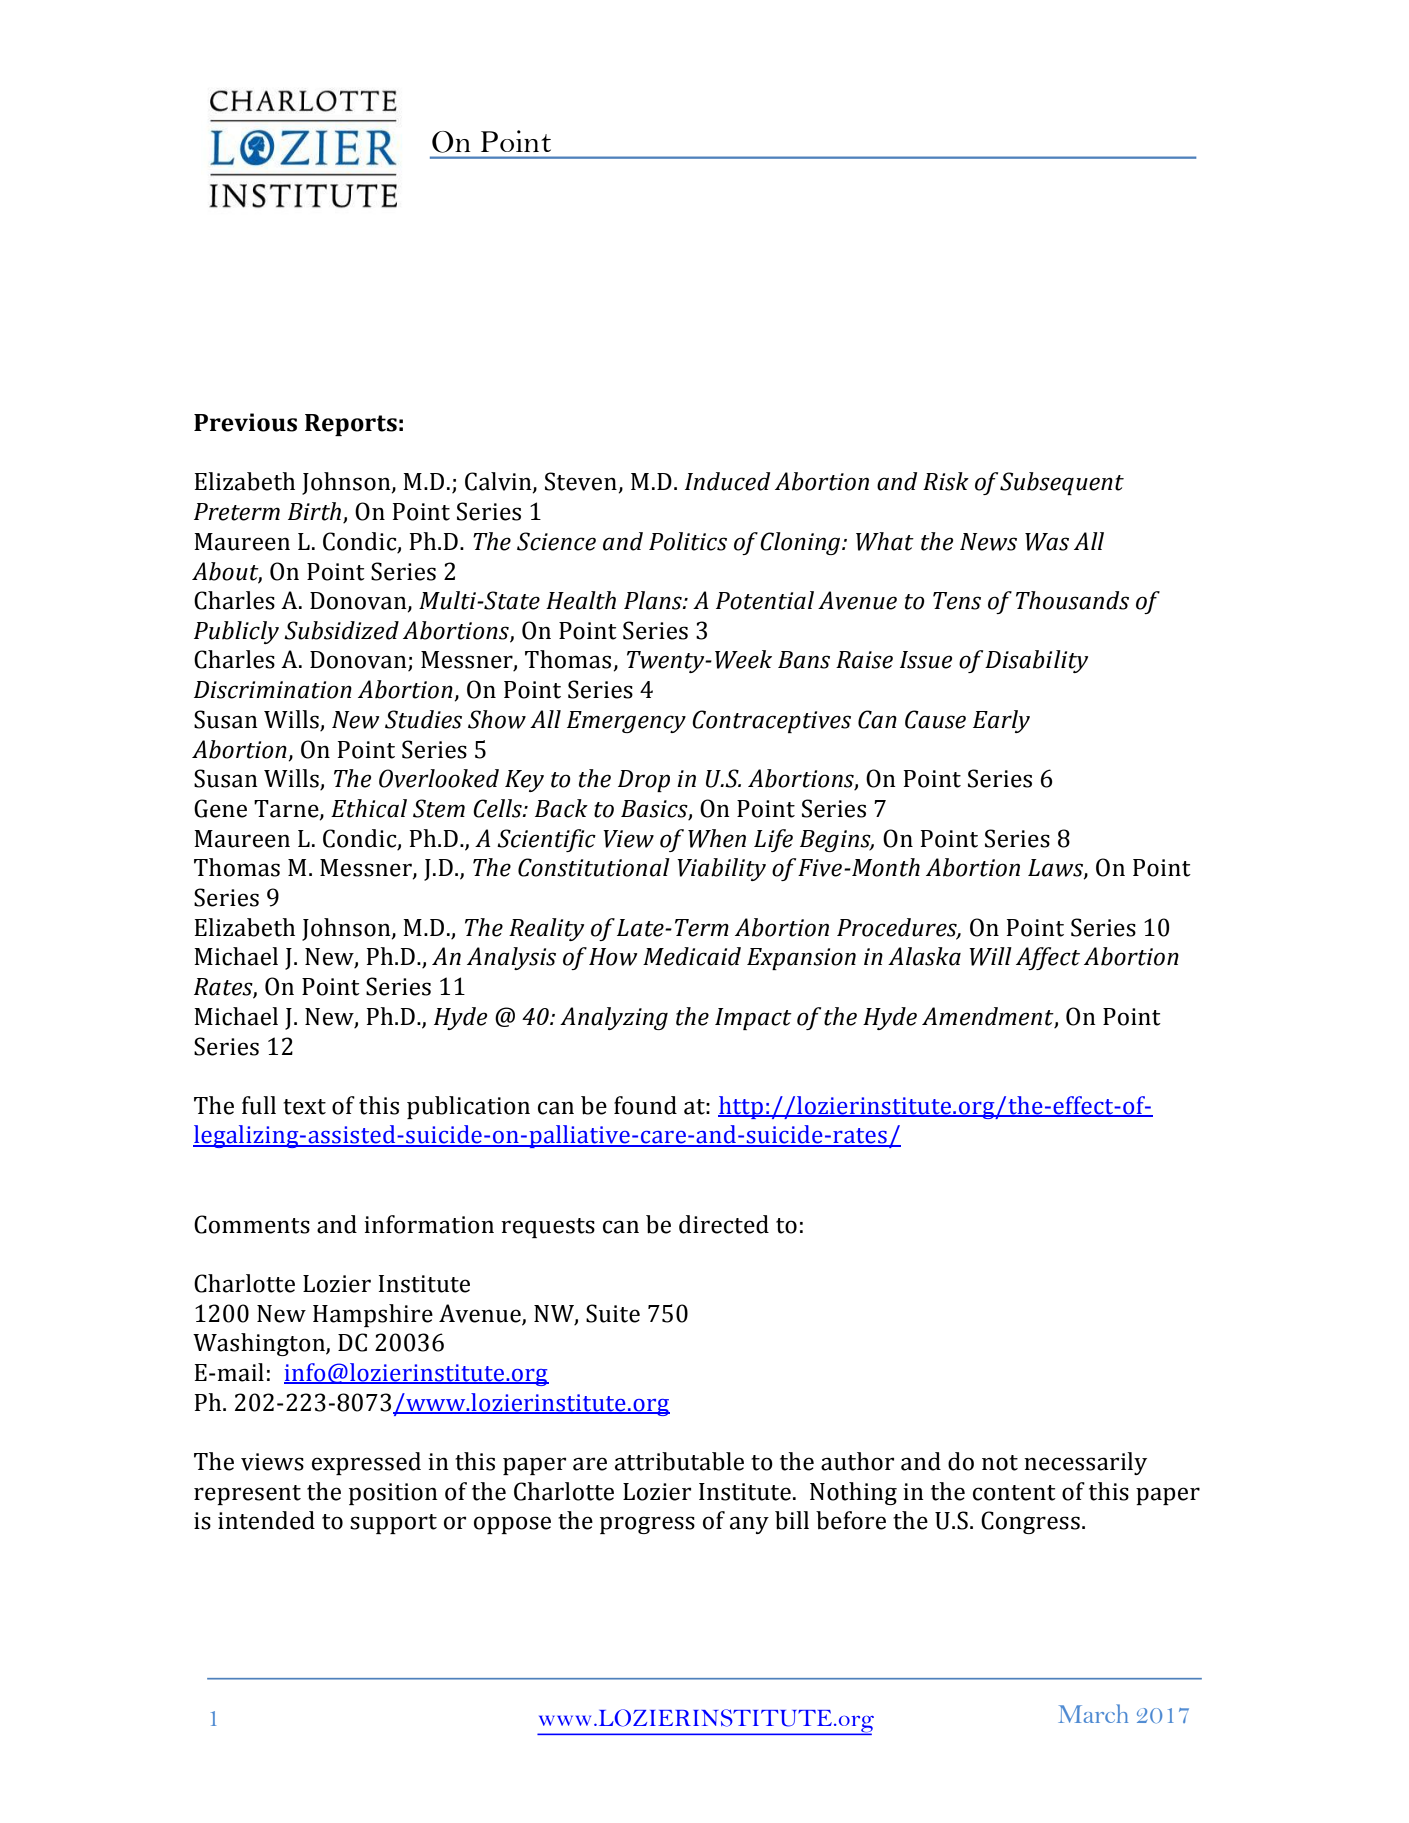  Describe the element at coordinates (626, 722) in the screenshot. I see `Emergency` at that location.
